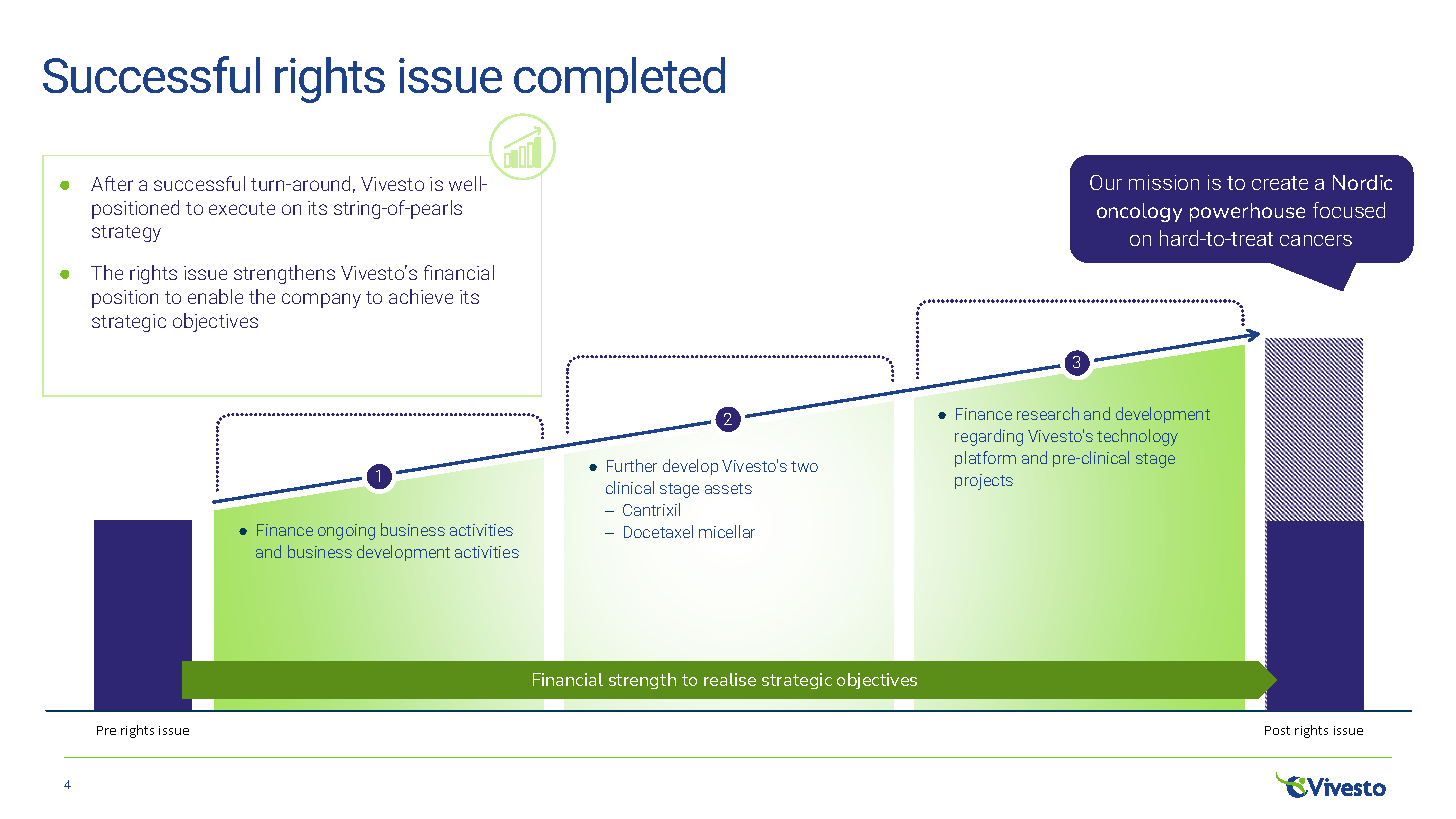 This screenshot has width=1456, height=819. I want to click on completed, so click(619, 80).
